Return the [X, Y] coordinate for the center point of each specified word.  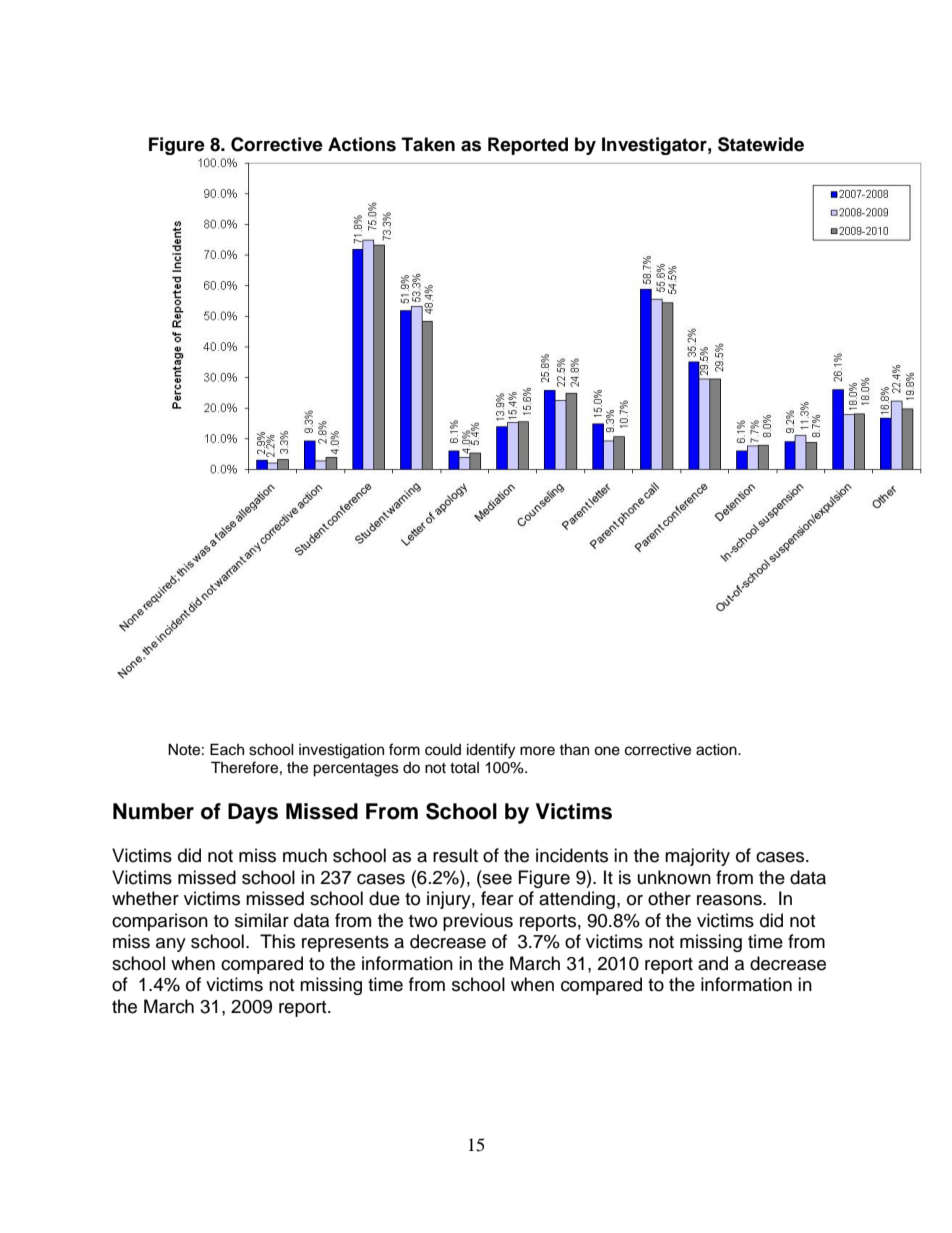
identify [491, 751]
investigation [341, 751]
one [607, 751]
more [537, 751]
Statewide [761, 144]
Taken [428, 144]
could [443, 749]
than [574, 749]
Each [227, 749]
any [171, 945]
